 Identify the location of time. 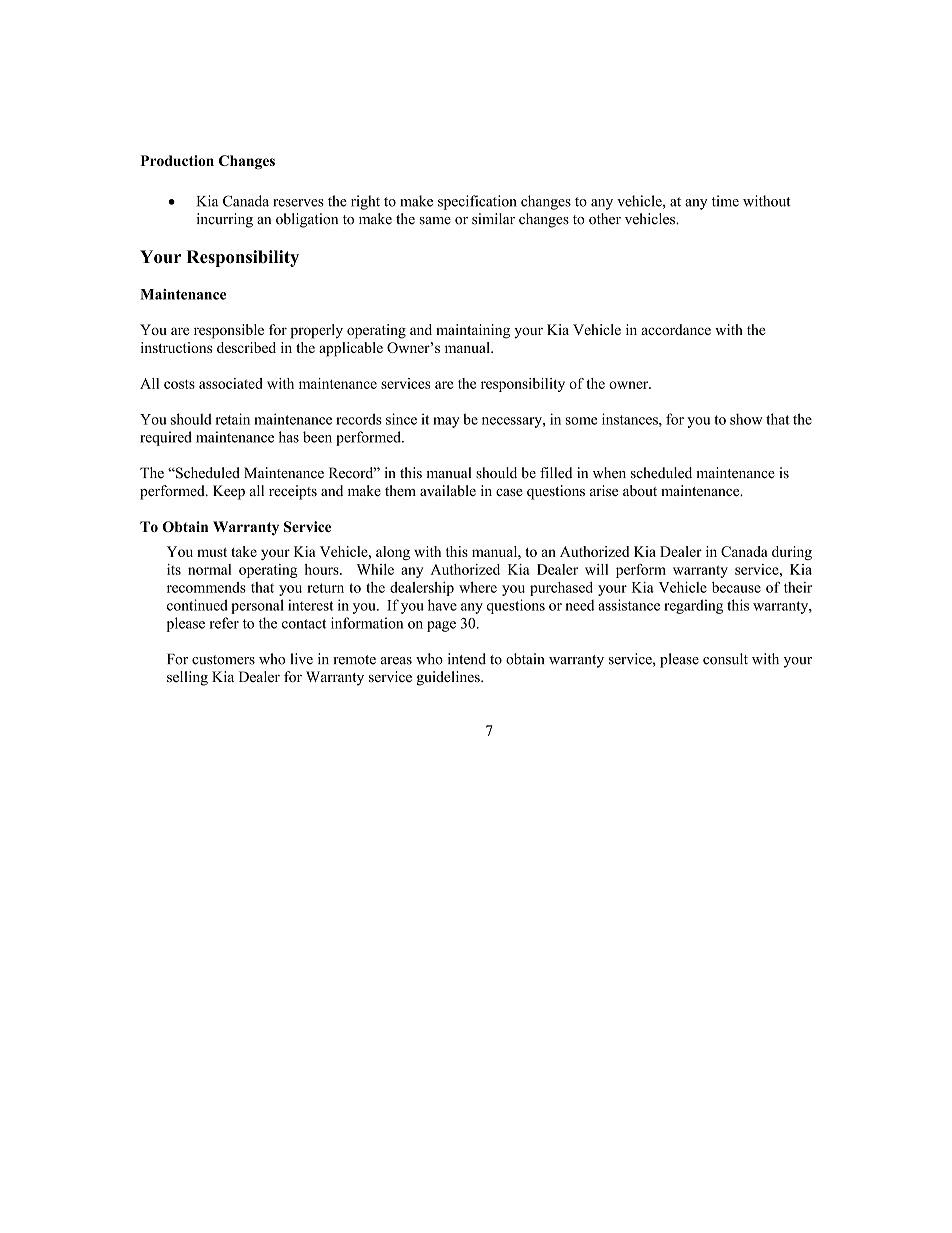
(725, 201).
